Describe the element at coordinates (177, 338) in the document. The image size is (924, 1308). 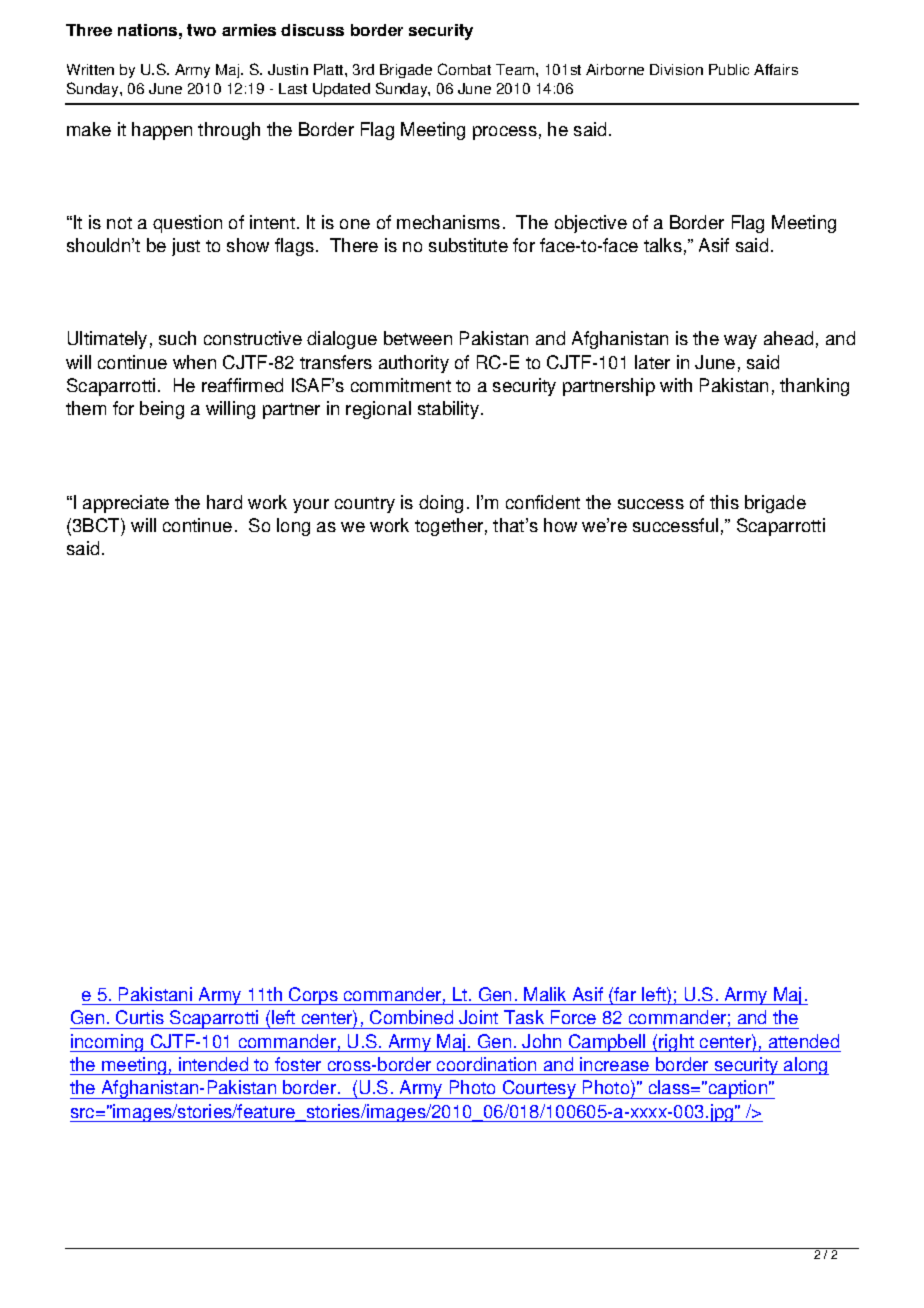
I see `such` at that location.
